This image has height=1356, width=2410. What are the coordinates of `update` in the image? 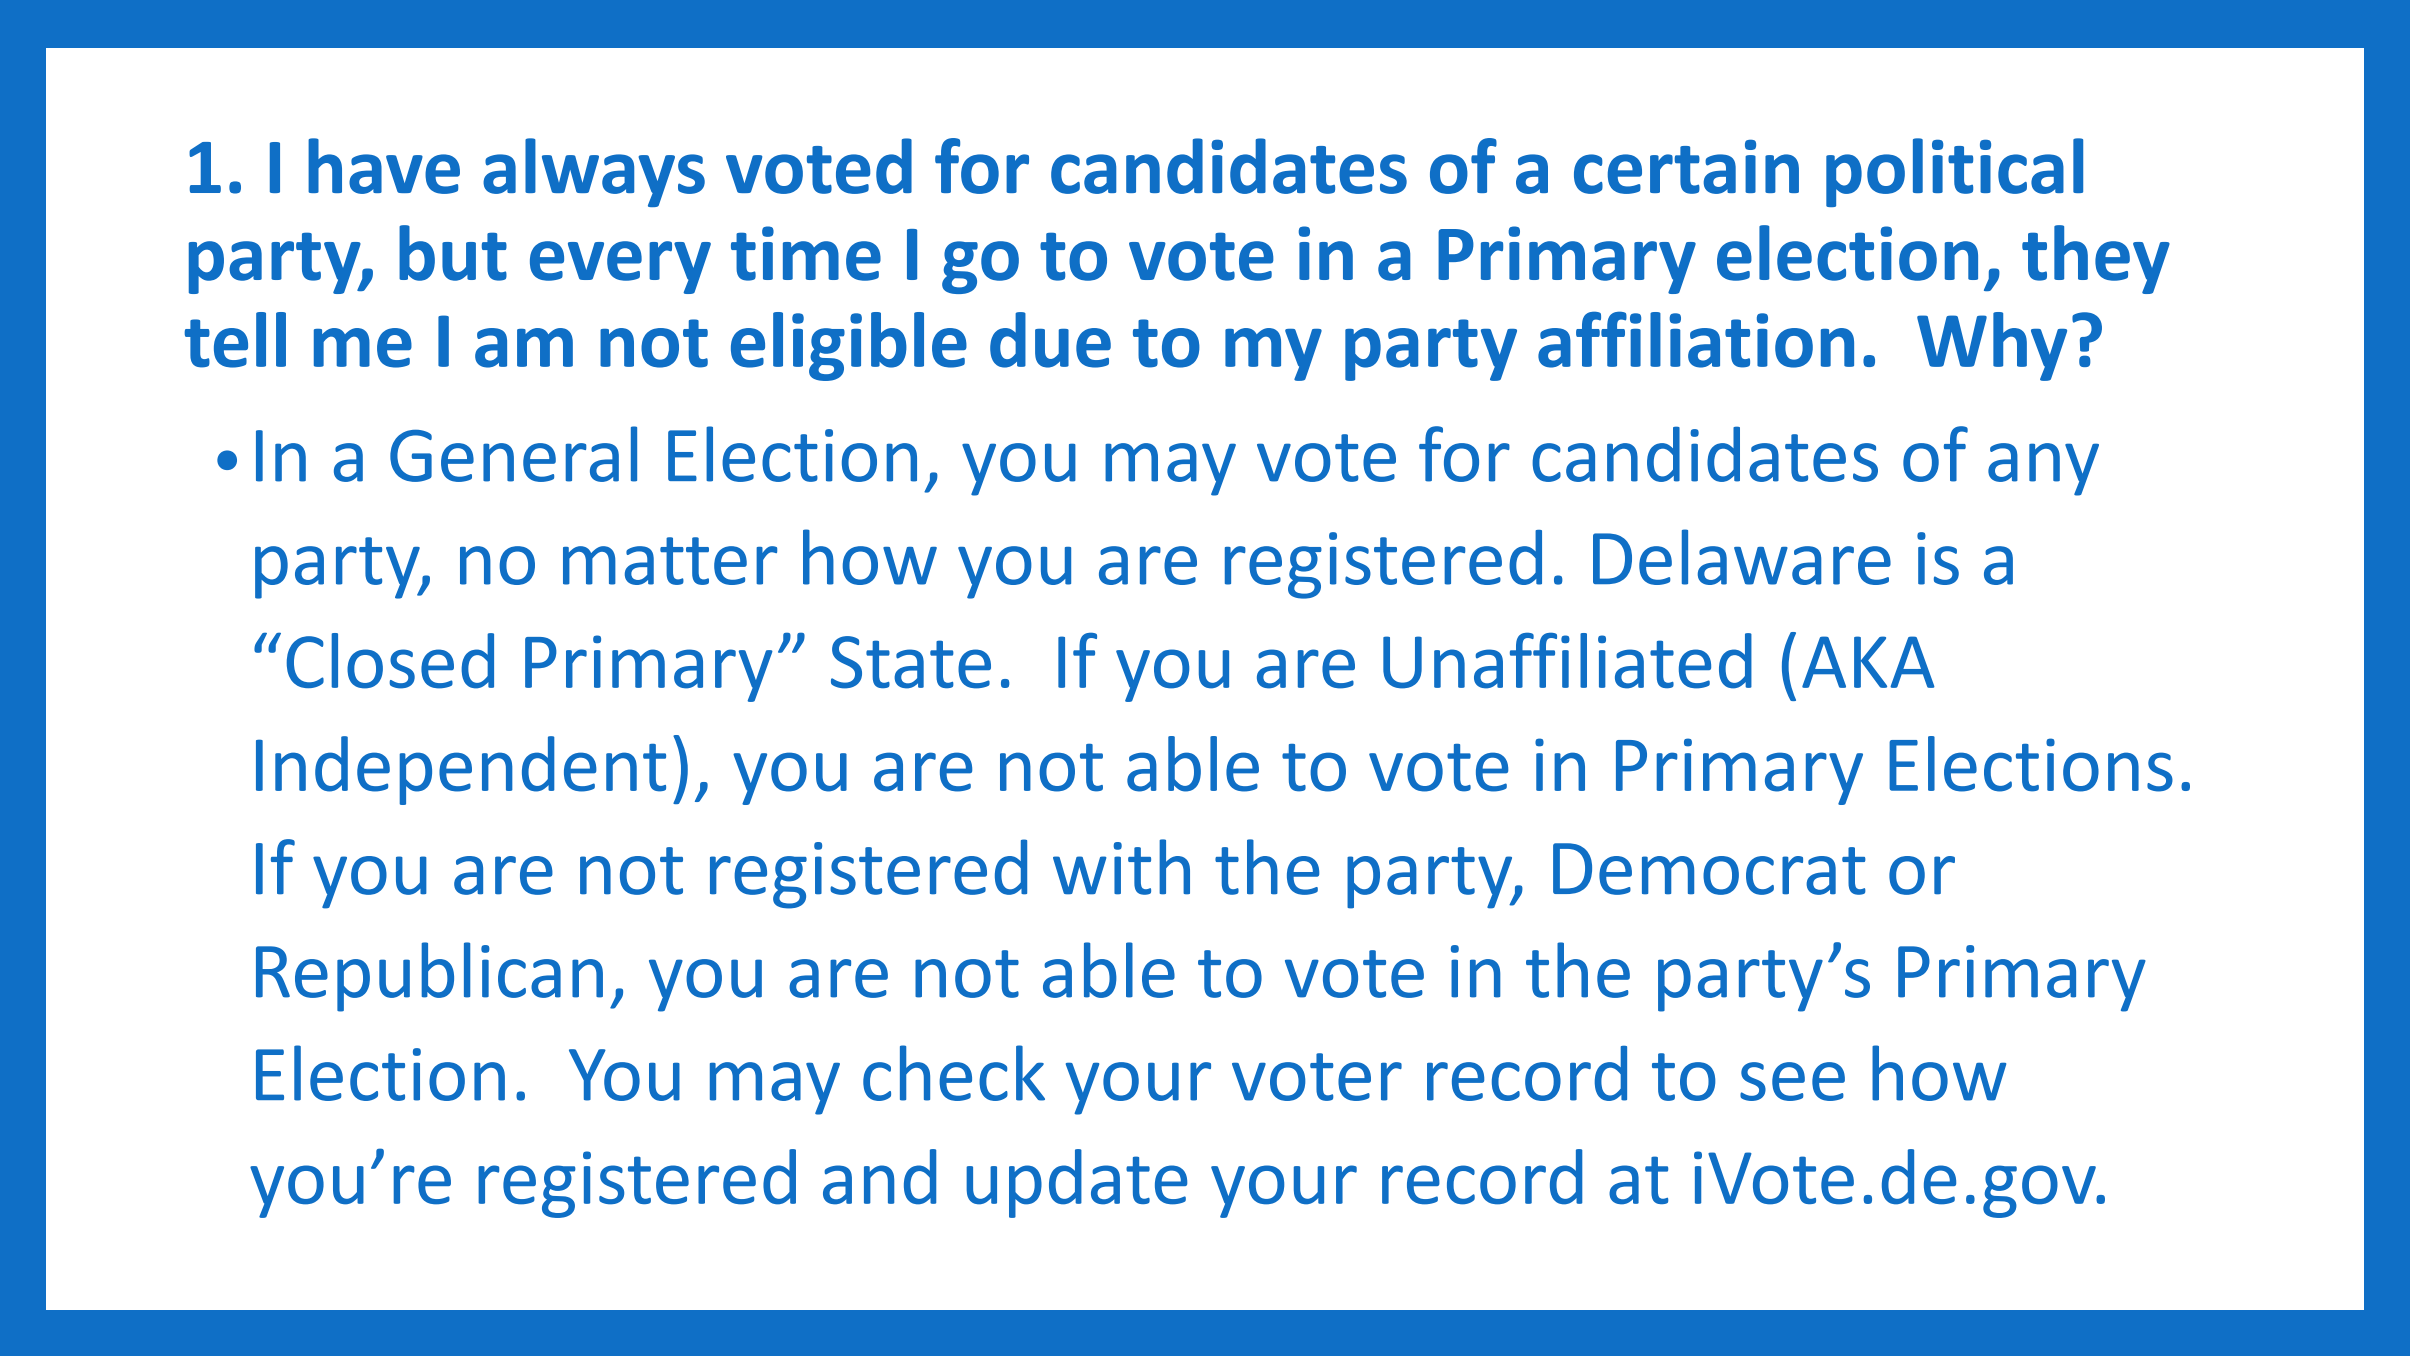 It's located at (1076, 1183).
